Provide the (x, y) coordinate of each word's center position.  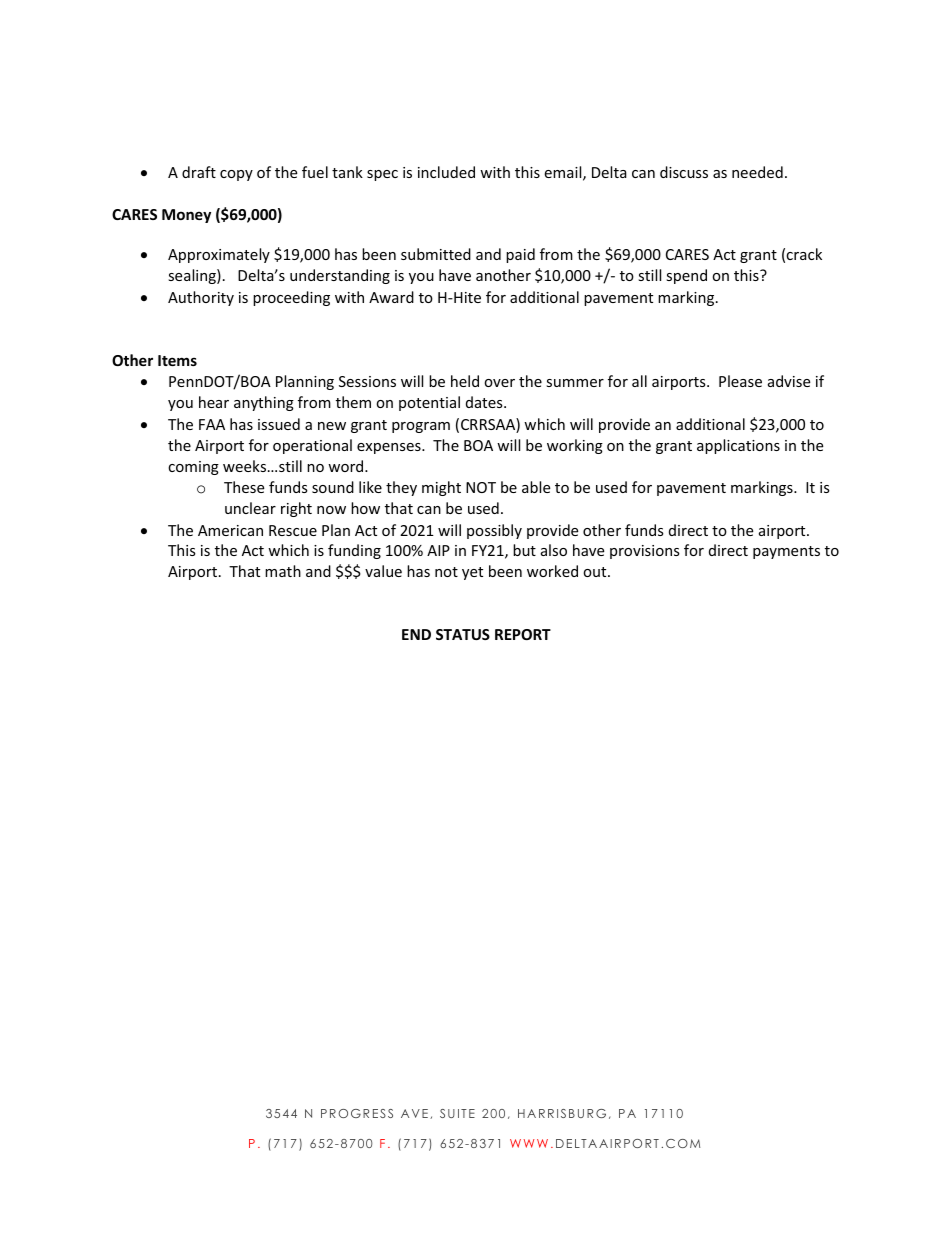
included (446, 172)
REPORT (523, 634)
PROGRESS (357, 1113)
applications (738, 446)
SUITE (457, 1113)
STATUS (463, 634)
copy (236, 175)
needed (757, 172)
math (283, 571)
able (536, 487)
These (244, 487)
